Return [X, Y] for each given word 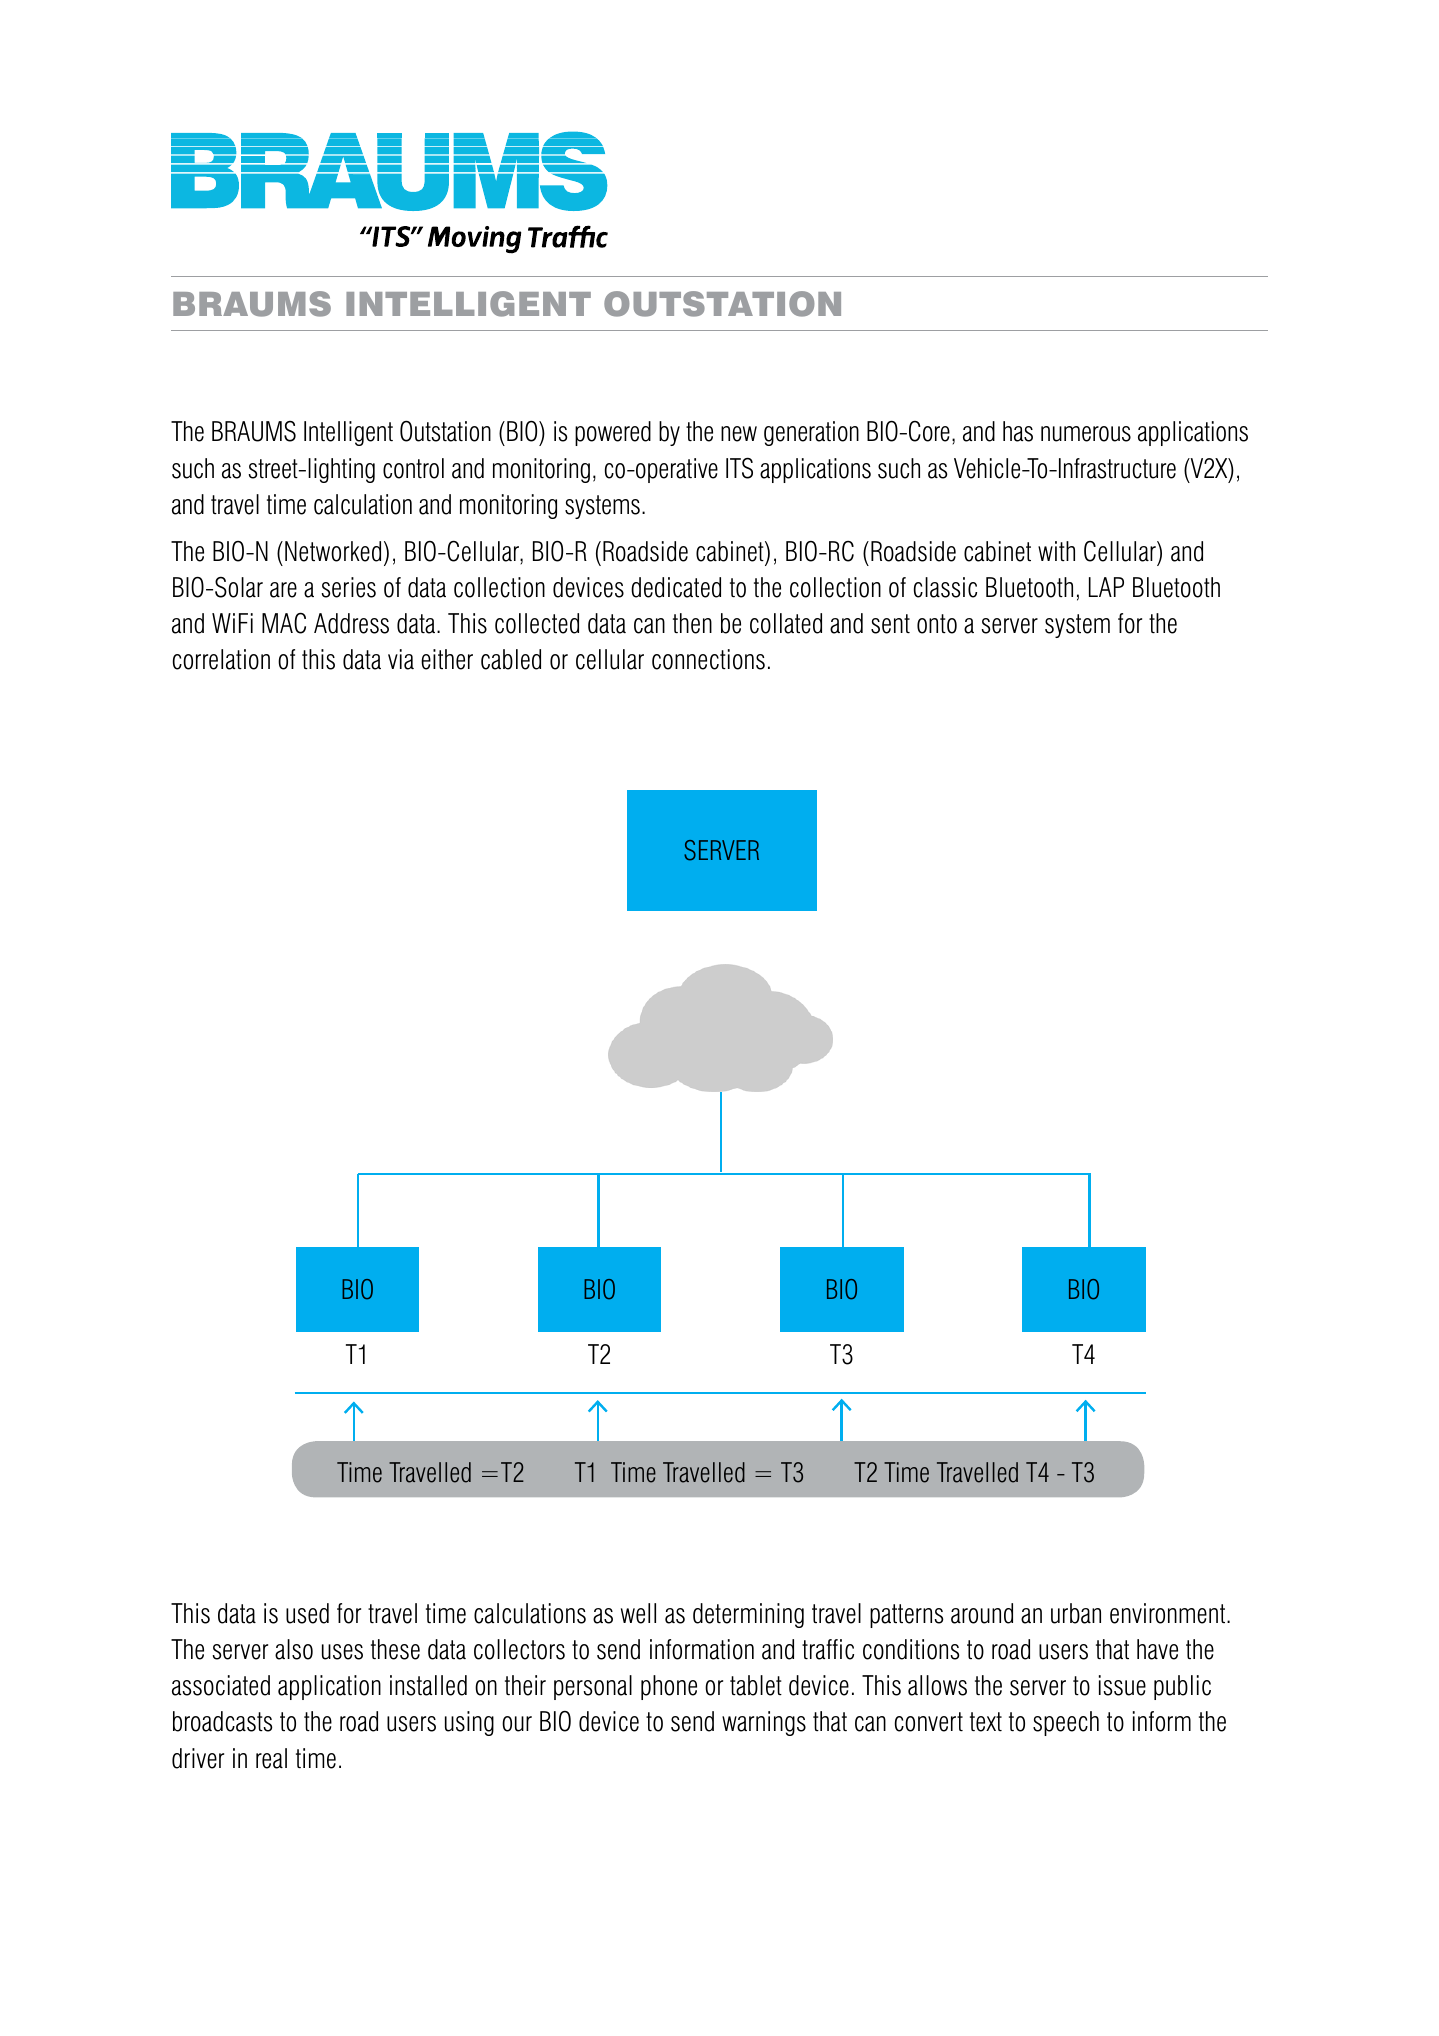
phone [669, 1687]
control [413, 468]
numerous [1086, 434]
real [271, 1758]
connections [708, 659]
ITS [739, 468]
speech [1066, 1723]
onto [937, 624]
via [401, 659]
